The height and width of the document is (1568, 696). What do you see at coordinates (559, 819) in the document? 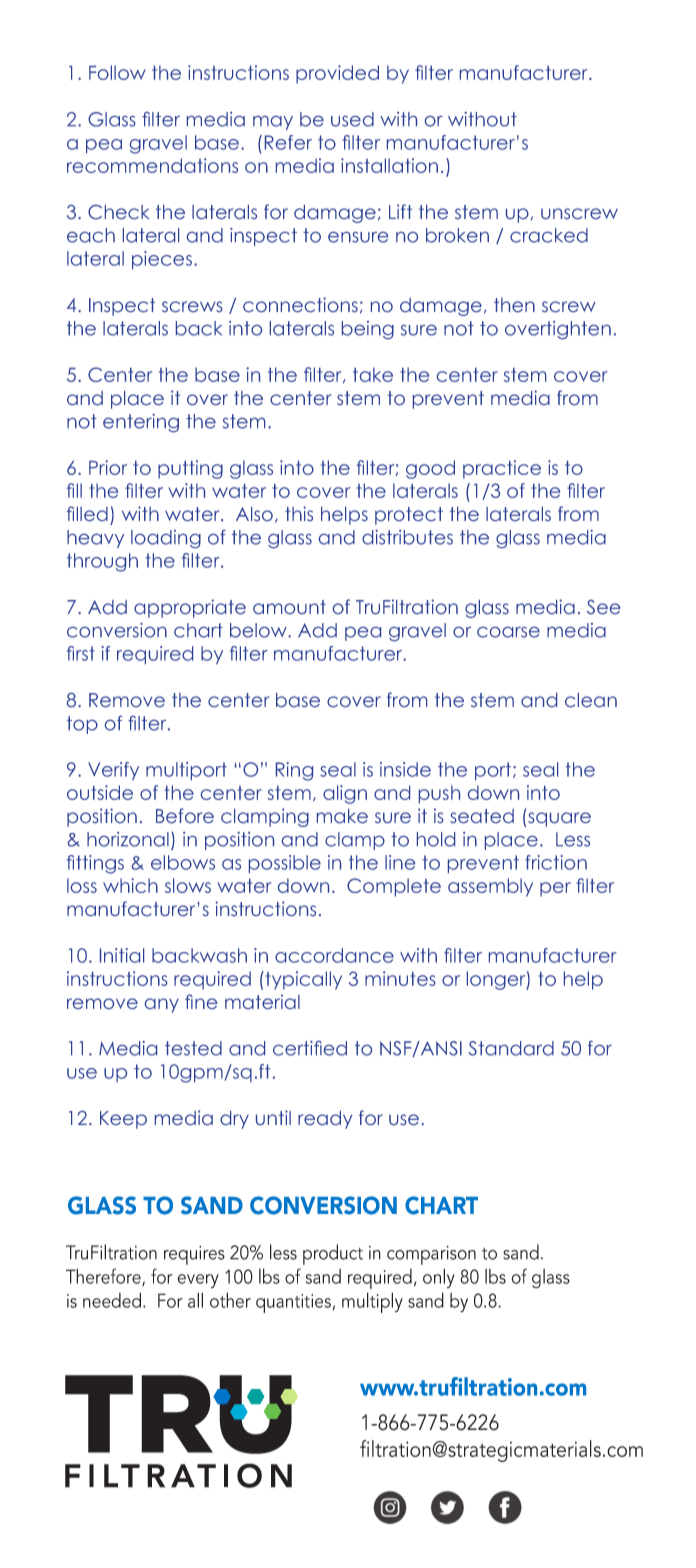
I see `square` at bounding box center [559, 819].
